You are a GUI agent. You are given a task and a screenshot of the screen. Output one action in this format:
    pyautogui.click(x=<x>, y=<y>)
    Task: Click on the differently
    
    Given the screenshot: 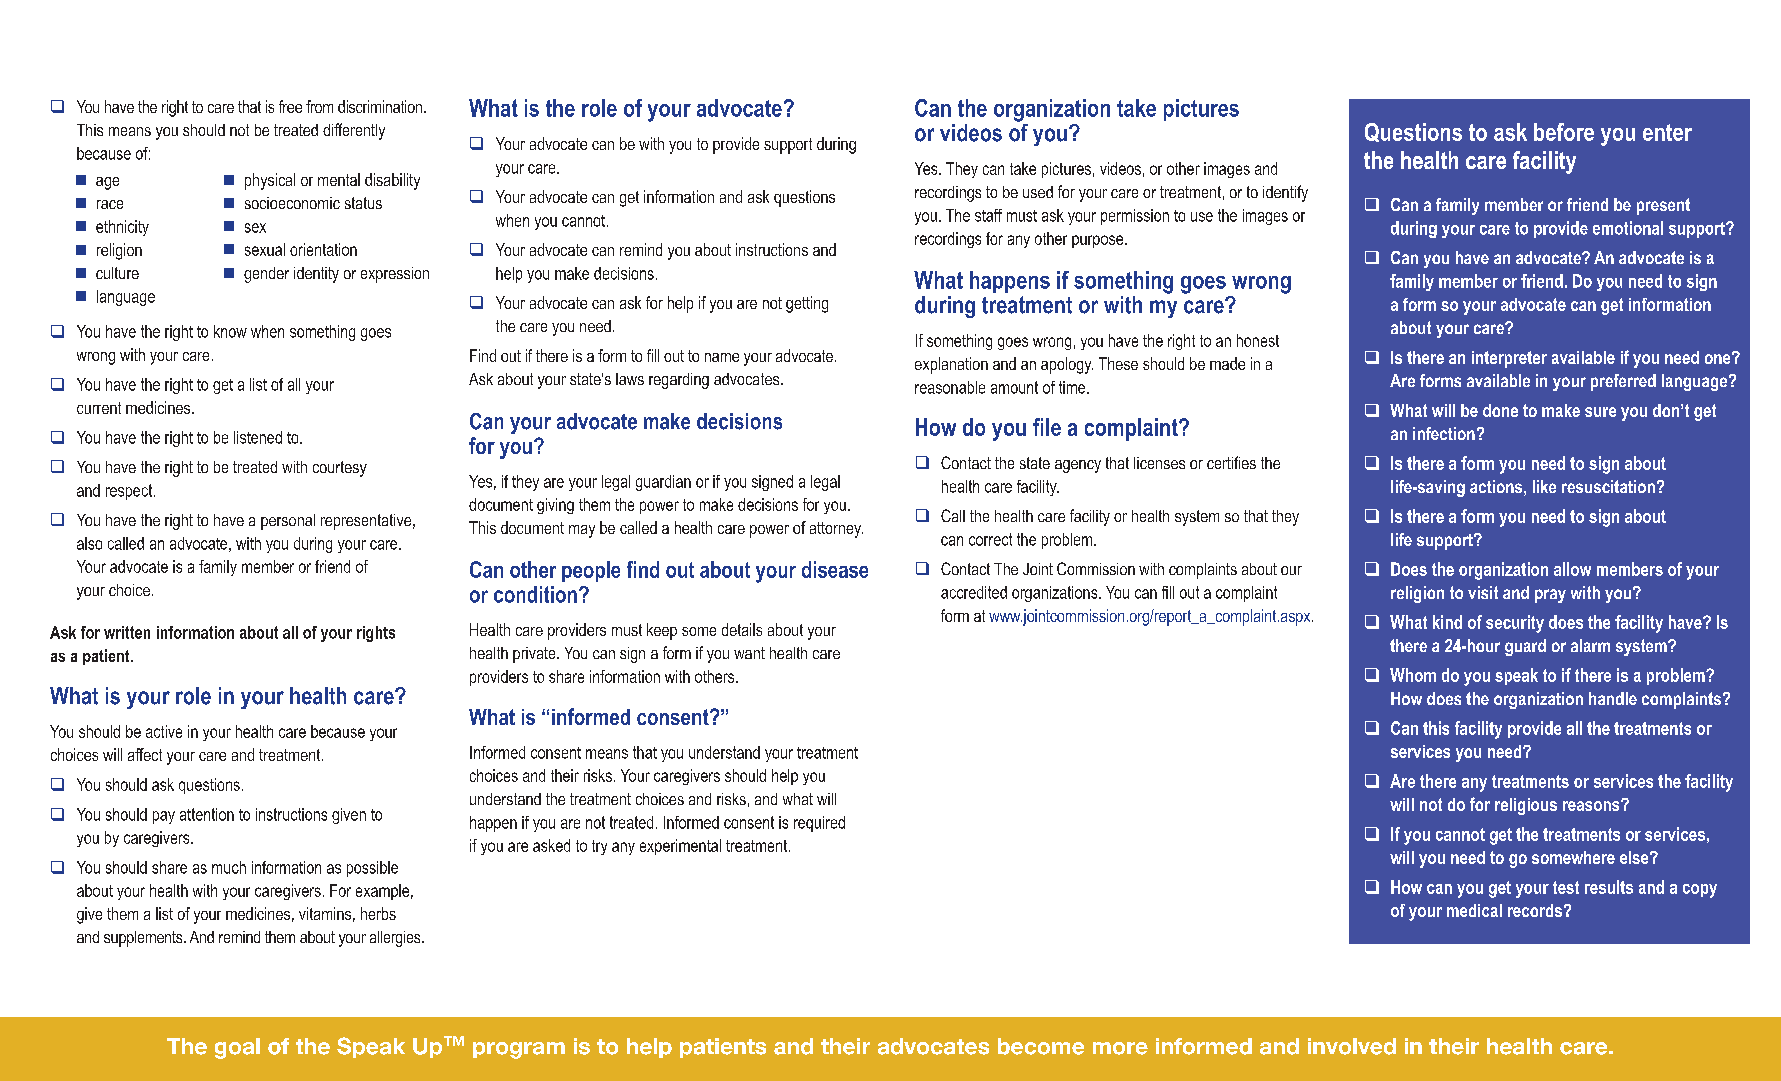 What is the action you would take?
    pyautogui.click(x=354, y=131)
